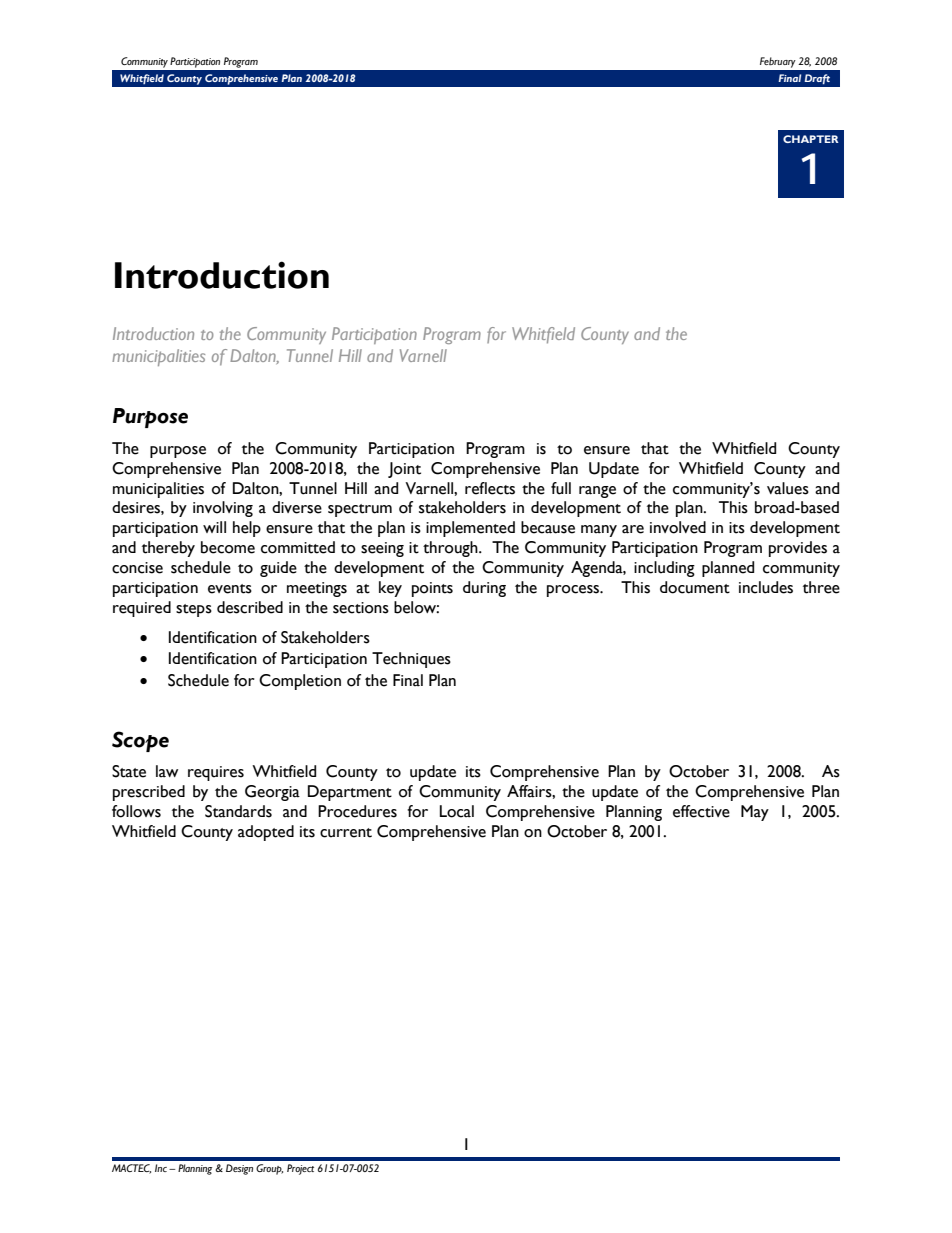 The height and width of the page is (1233, 952). What do you see at coordinates (194, 610) in the page?
I see `steps` at bounding box center [194, 610].
